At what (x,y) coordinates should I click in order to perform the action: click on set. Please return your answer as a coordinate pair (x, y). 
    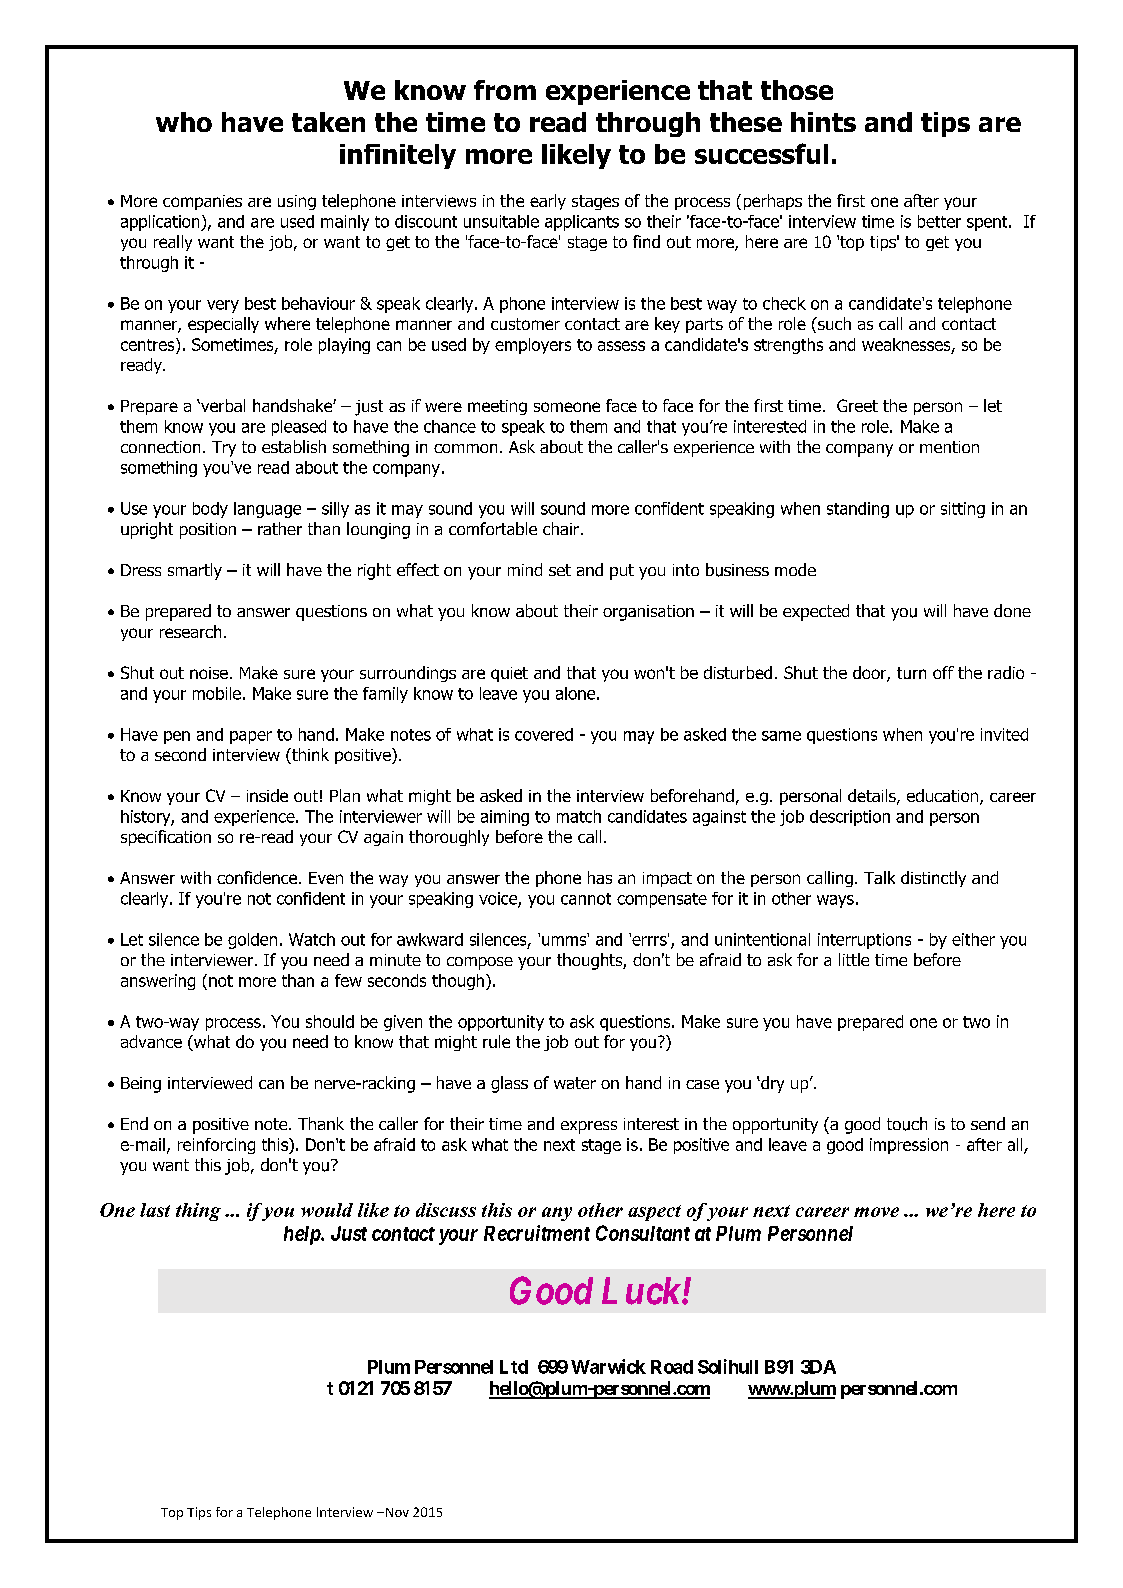
    Looking at the image, I should click on (560, 570).
